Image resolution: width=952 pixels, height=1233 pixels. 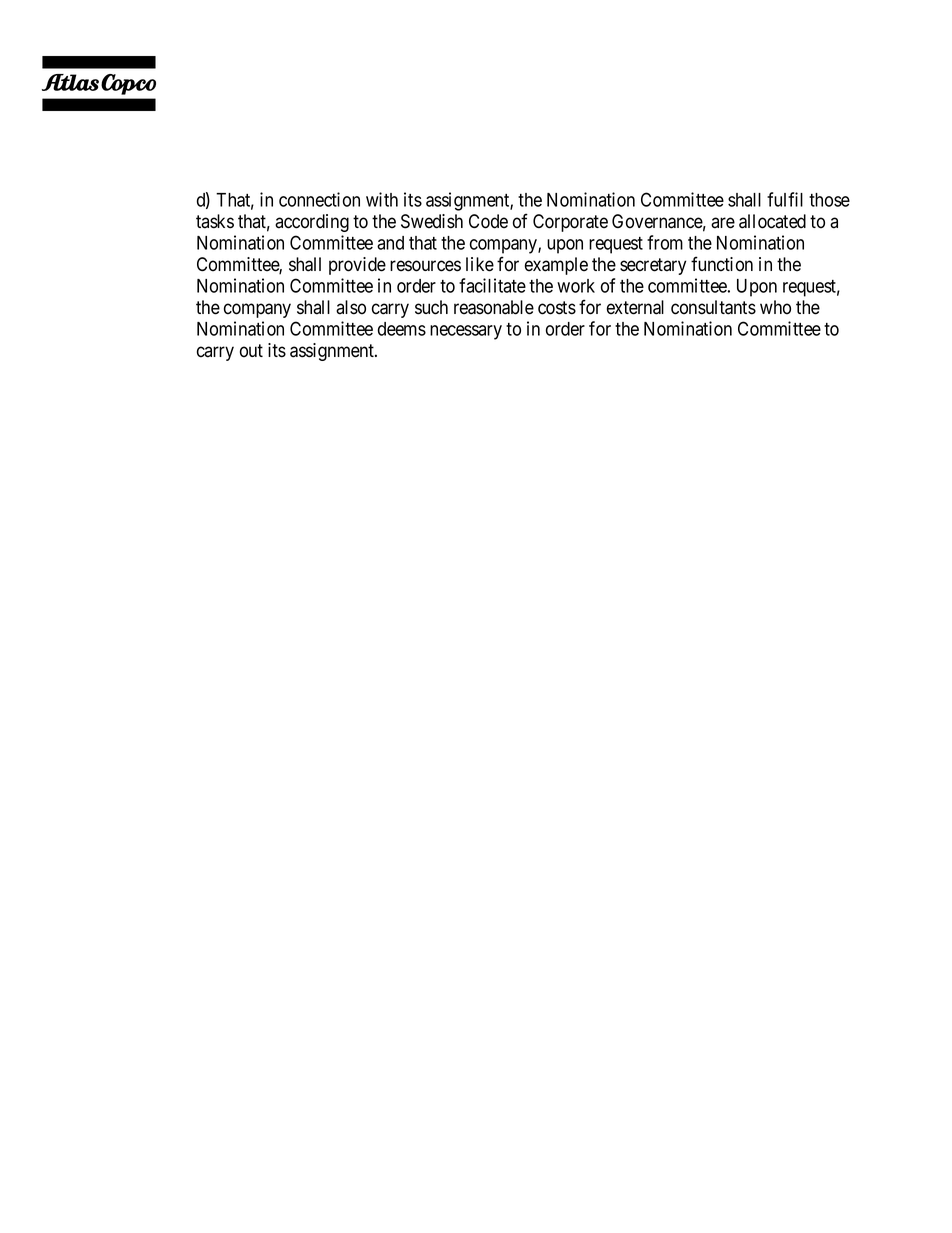 What do you see at coordinates (775, 307) in the image?
I see `who` at bounding box center [775, 307].
